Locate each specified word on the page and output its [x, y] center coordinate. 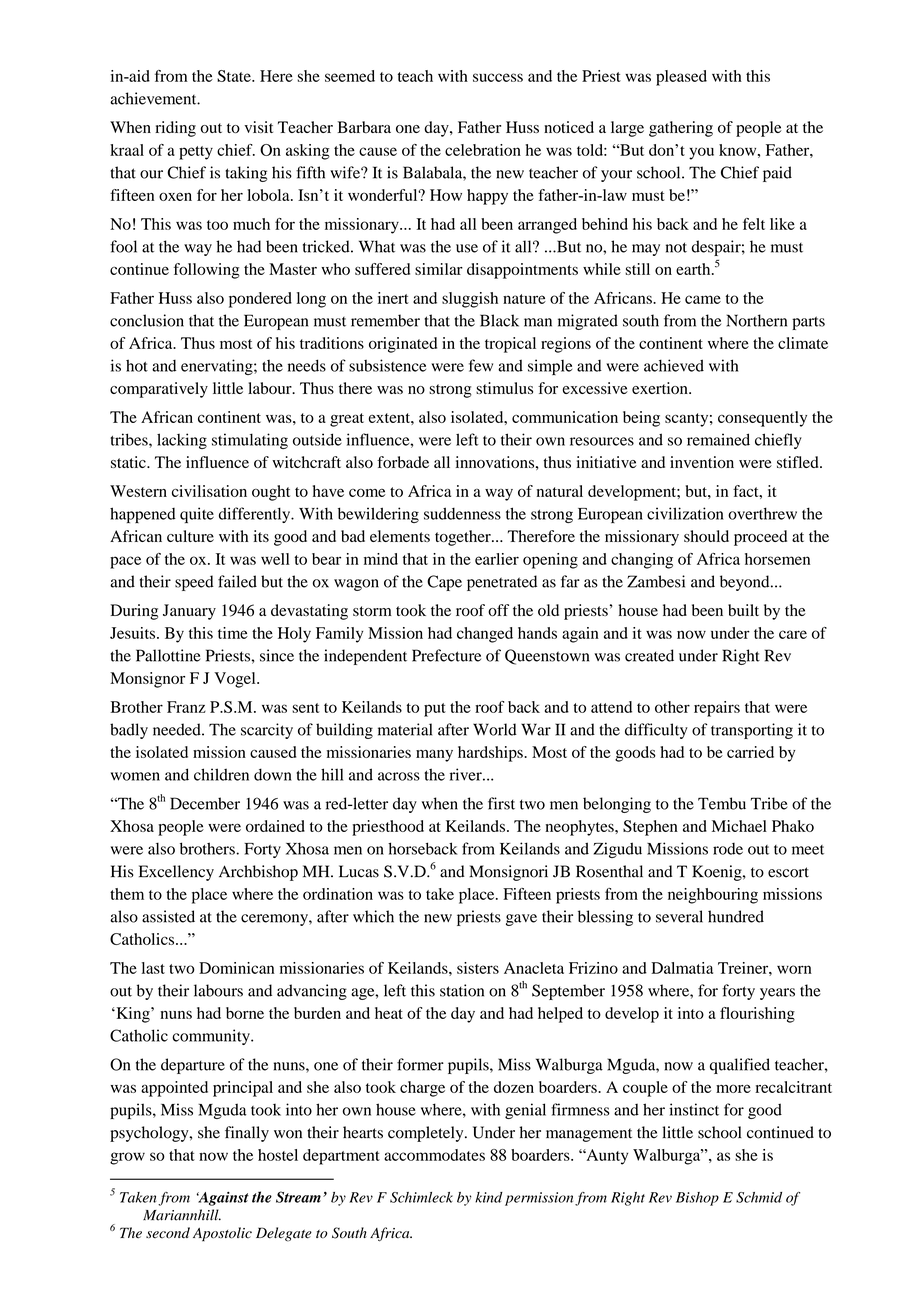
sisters [478, 968]
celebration [483, 150]
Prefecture [446, 655]
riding [175, 129]
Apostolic [222, 1234]
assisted [168, 916]
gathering [681, 129]
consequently [762, 419]
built [743, 610]
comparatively [159, 390]
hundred [736, 916]
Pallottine [168, 655]
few [481, 365]
